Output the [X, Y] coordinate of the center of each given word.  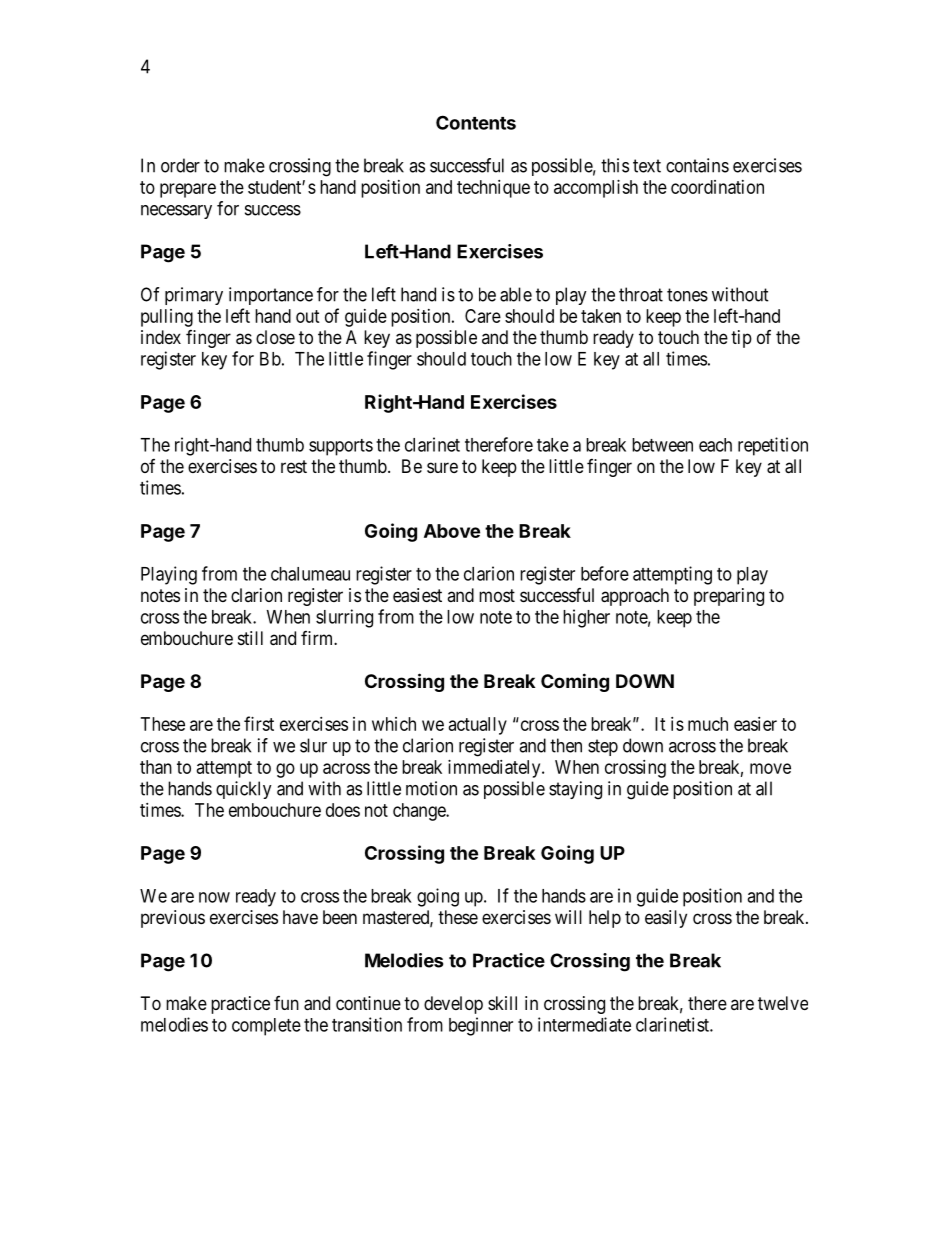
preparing [729, 597]
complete [266, 1027]
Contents [476, 122]
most [497, 595]
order [180, 165]
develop [453, 1005]
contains [697, 165]
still [250, 638]
